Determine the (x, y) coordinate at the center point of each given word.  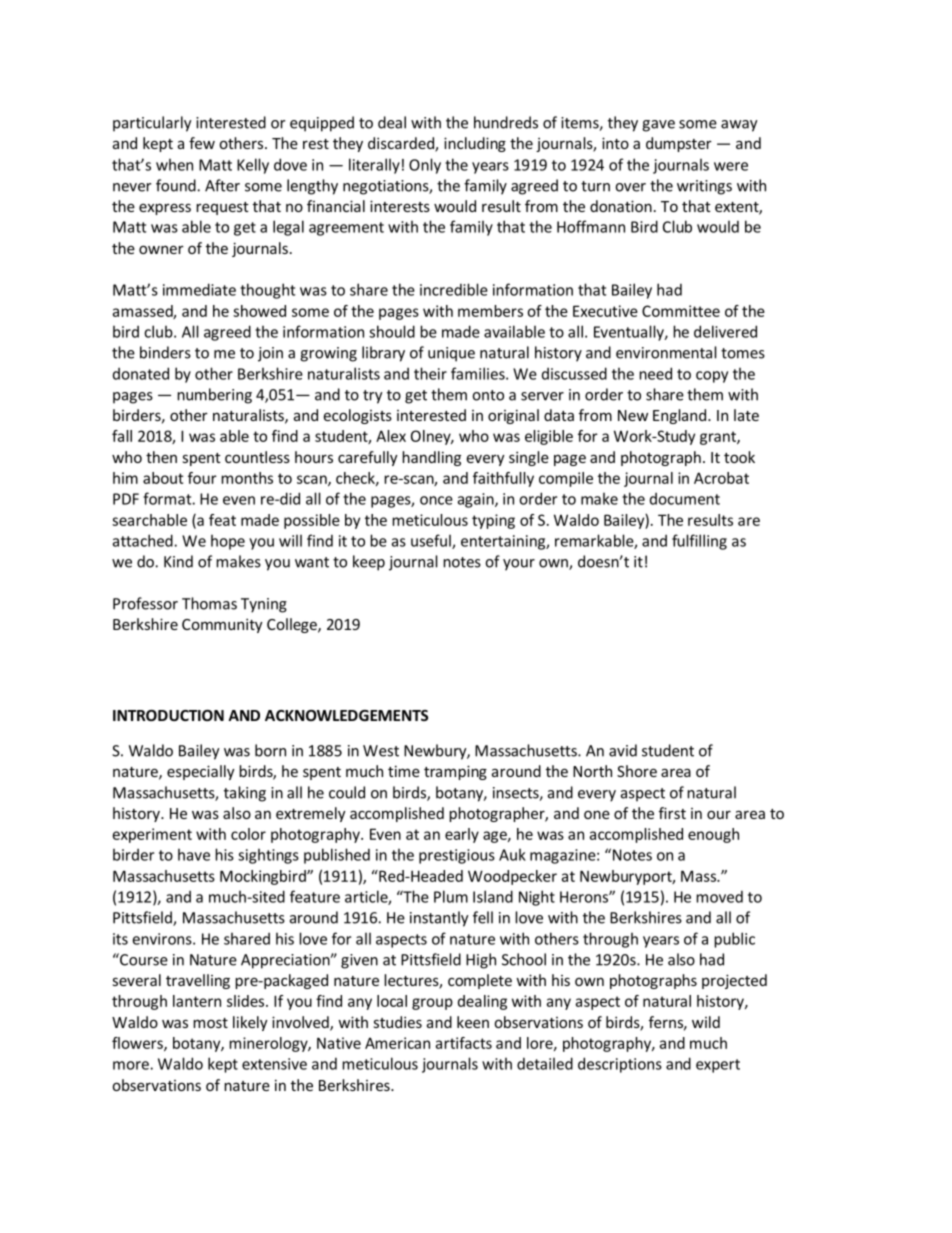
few (202, 143)
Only (425, 166)
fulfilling (699, 542)
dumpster (679, 144)
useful (432, 541)
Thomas (209, 603)
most (210, 1023)
